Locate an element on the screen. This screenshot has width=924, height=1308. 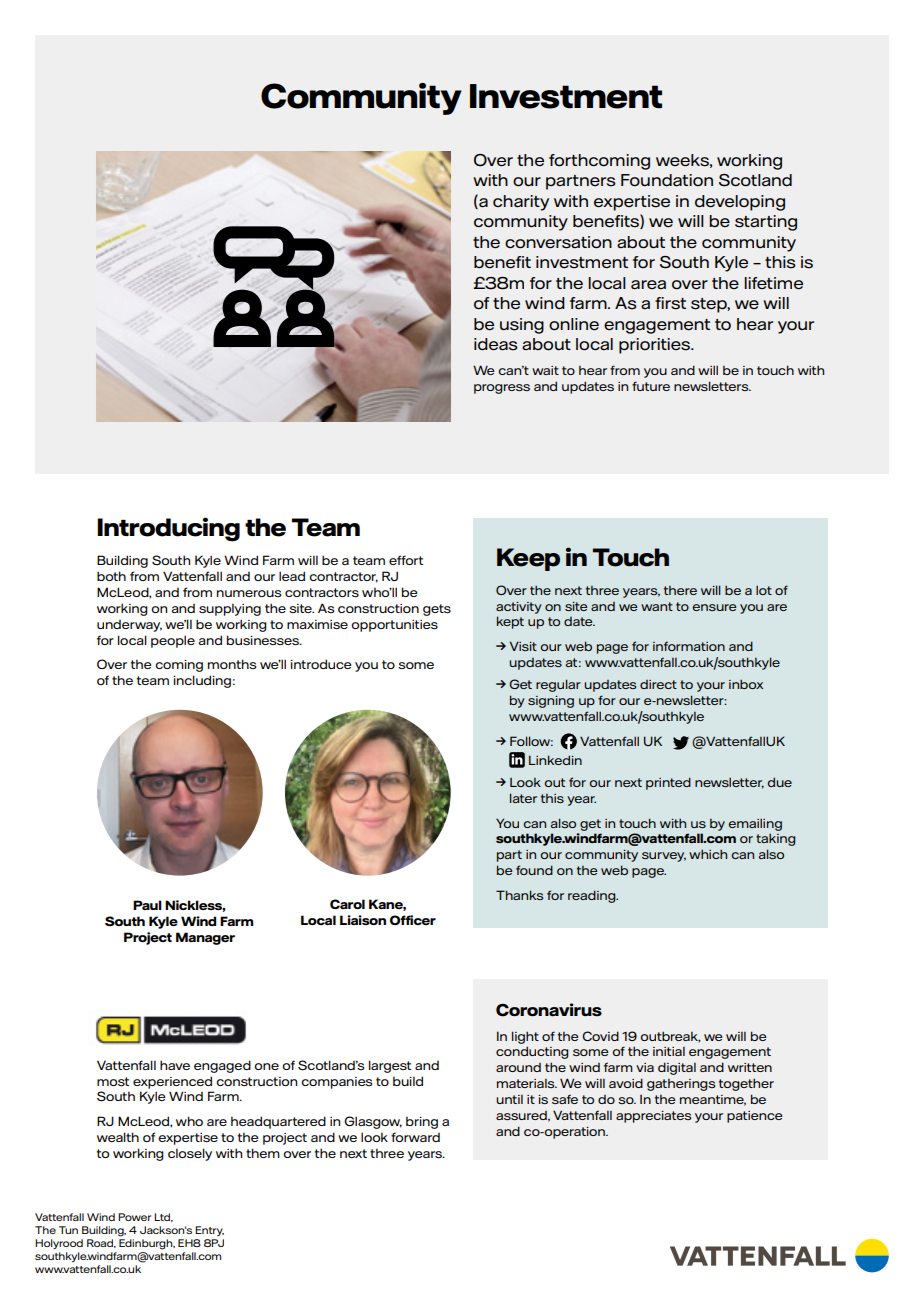
Power is located at coordinates (134, 1217).
